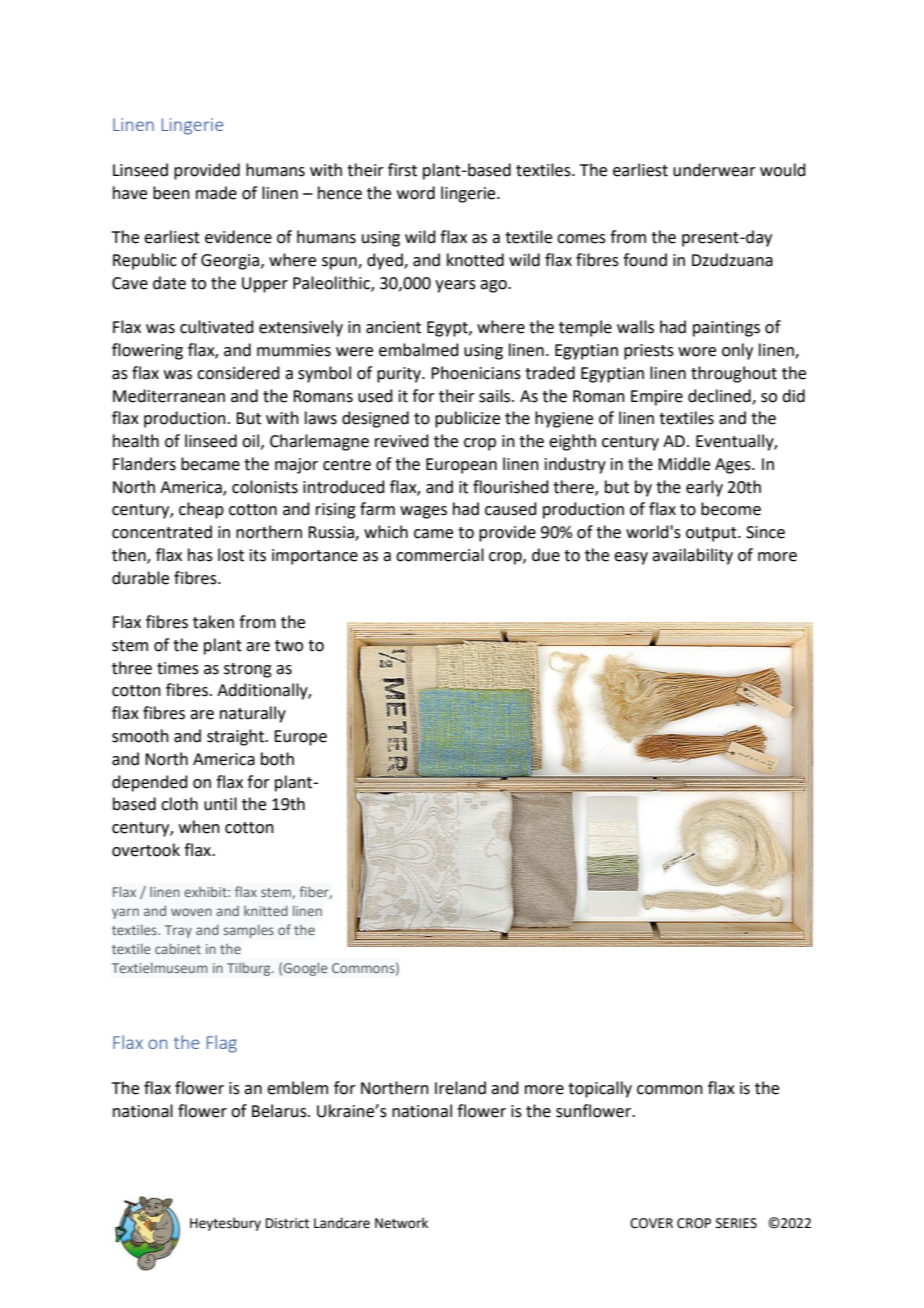 The image size is (924, 1308). Describe the element at coordinates (213, 622) in the screenshot. I see `taken` at that location.
